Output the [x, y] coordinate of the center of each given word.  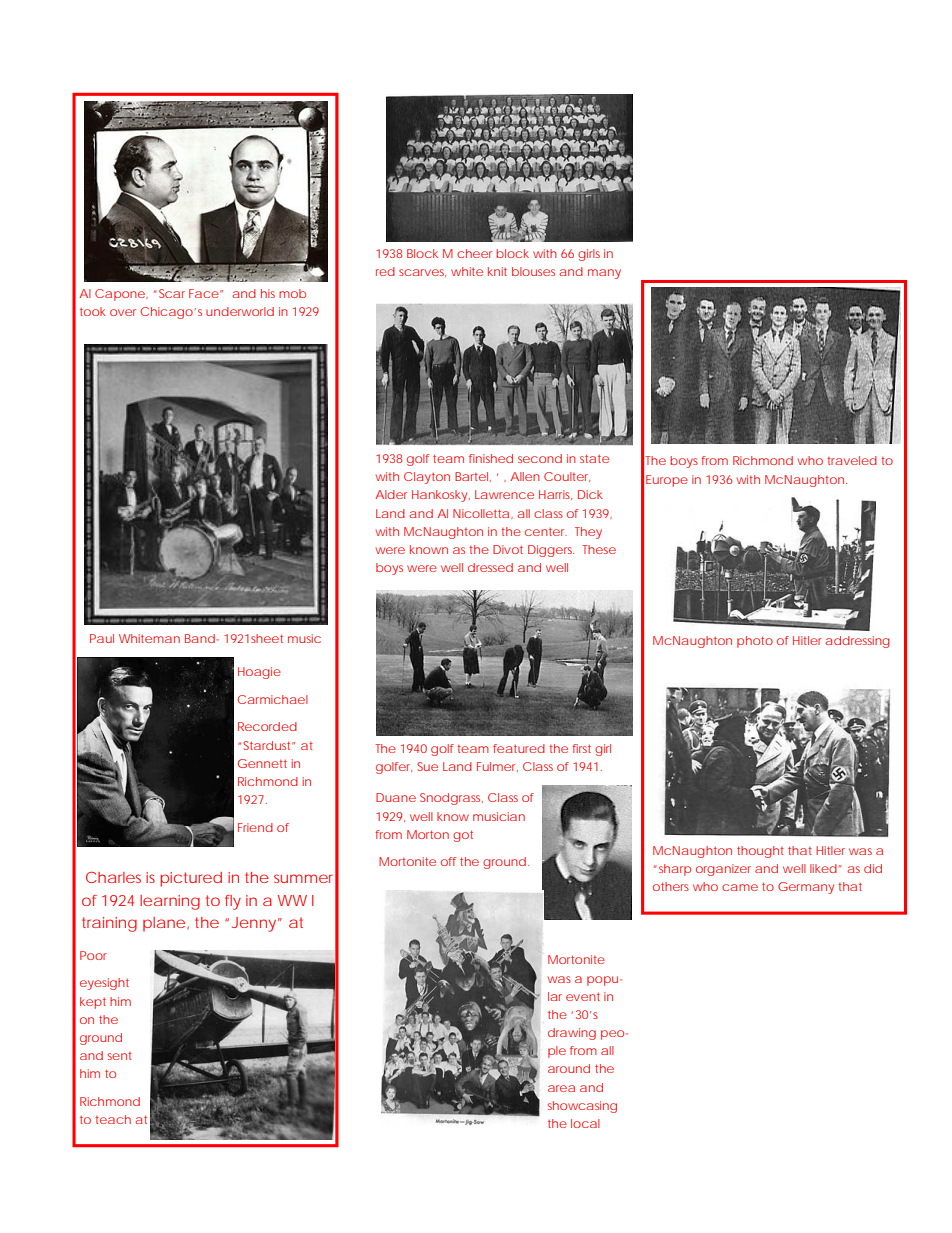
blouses [533, 271]
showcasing [582, 1107]
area [561, 1088]
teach [113, 1119]
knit [497, 271]
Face [204, 293]
